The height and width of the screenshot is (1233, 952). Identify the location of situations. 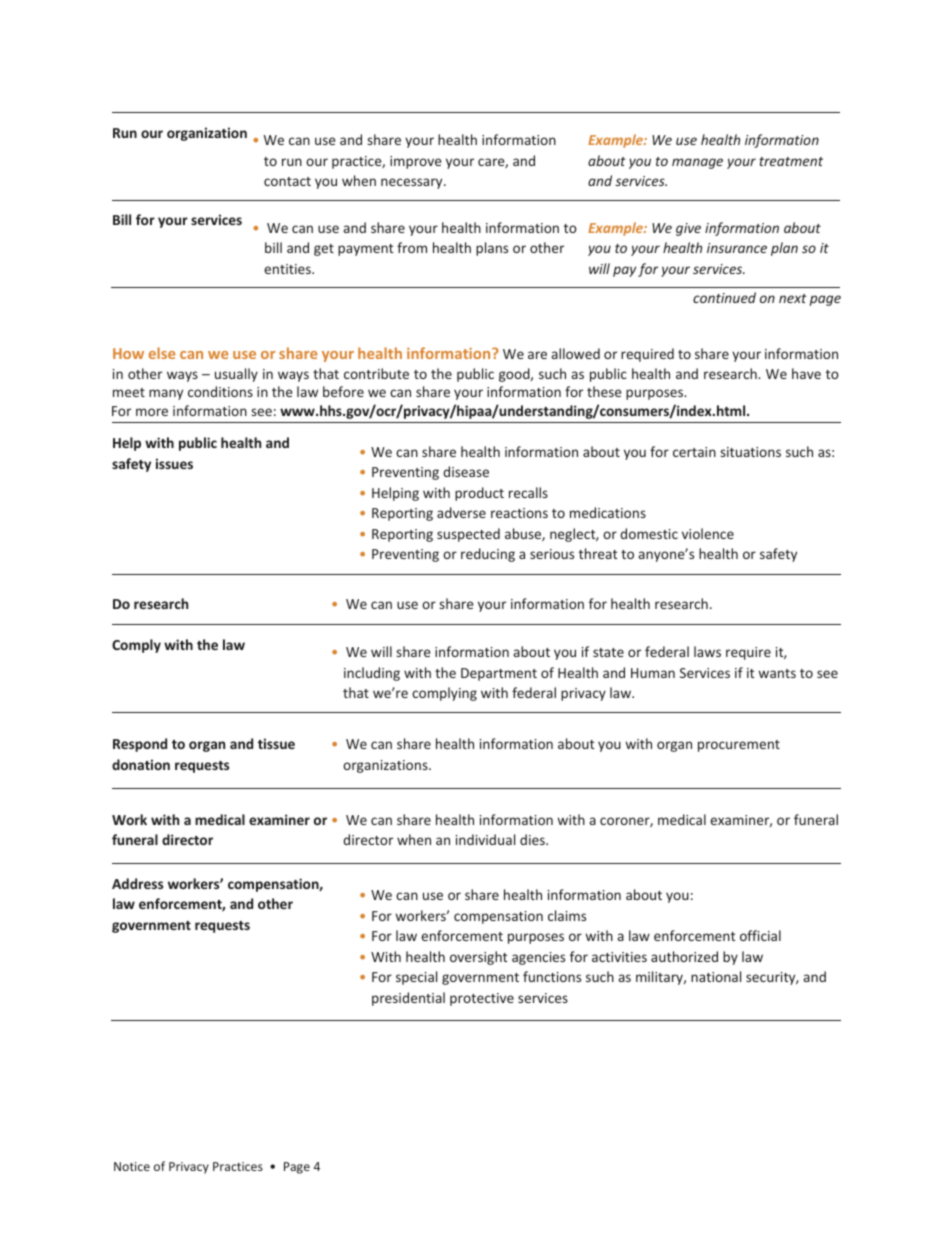
(750, 452).
